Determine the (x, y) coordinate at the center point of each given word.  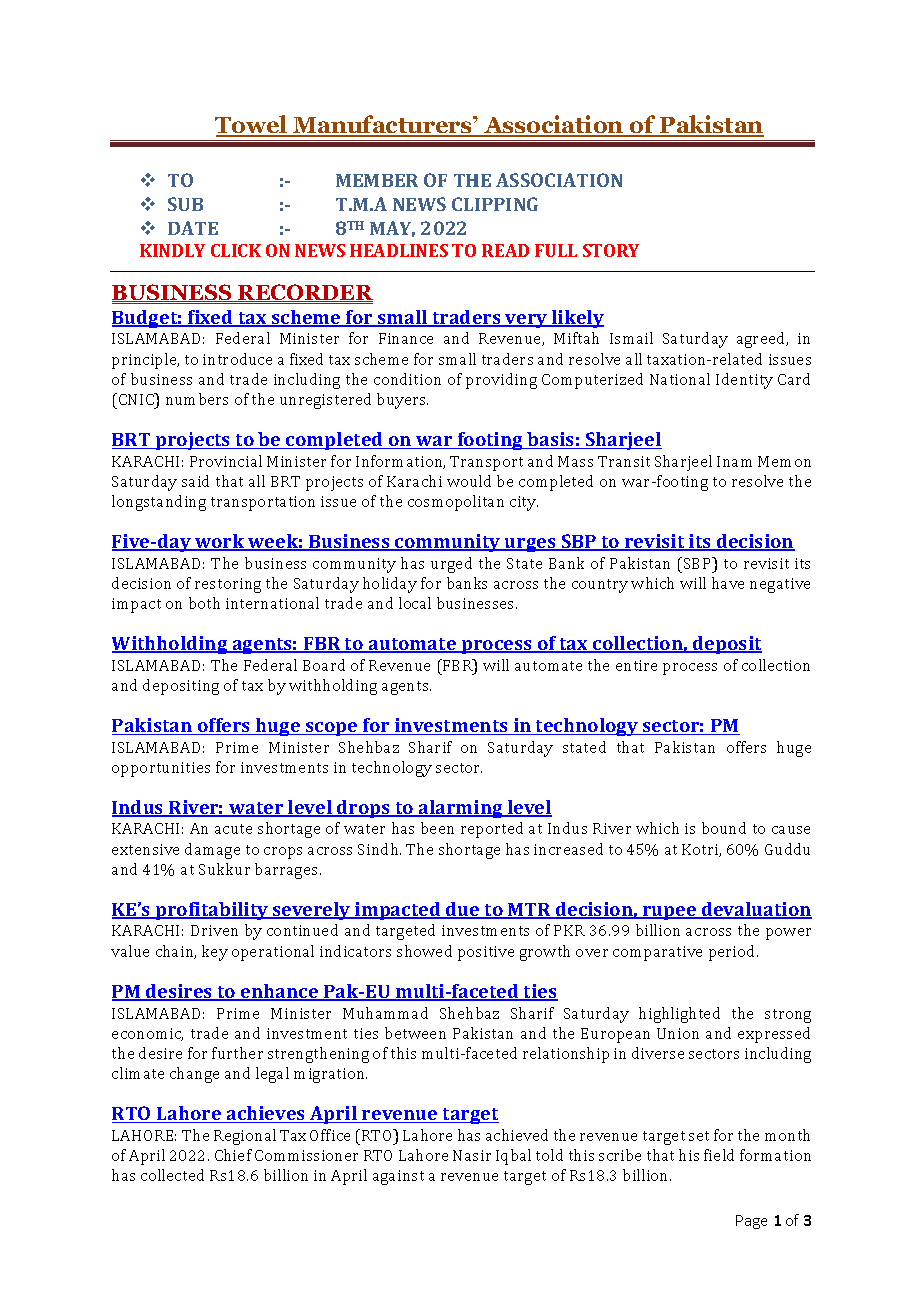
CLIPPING (495, 204)
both (204, 603)
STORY (611, 250)
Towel (252, 125)
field (719, 1155)
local (415, 603)
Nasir (472, 1155)
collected (172, 1175)
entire (636, 665)
